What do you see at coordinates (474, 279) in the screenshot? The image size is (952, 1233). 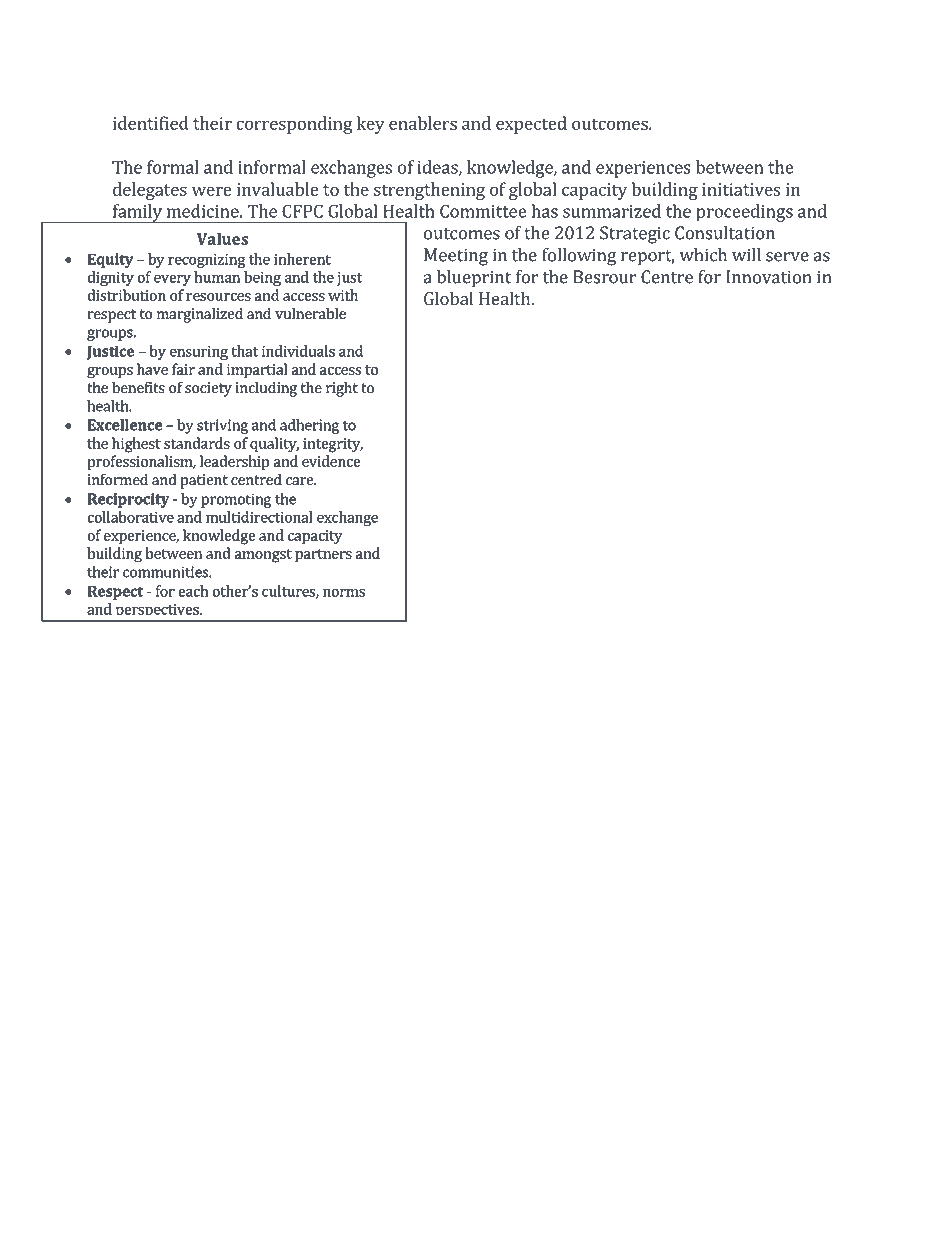 I see `blueprint` at bounding box center [474, 279].
